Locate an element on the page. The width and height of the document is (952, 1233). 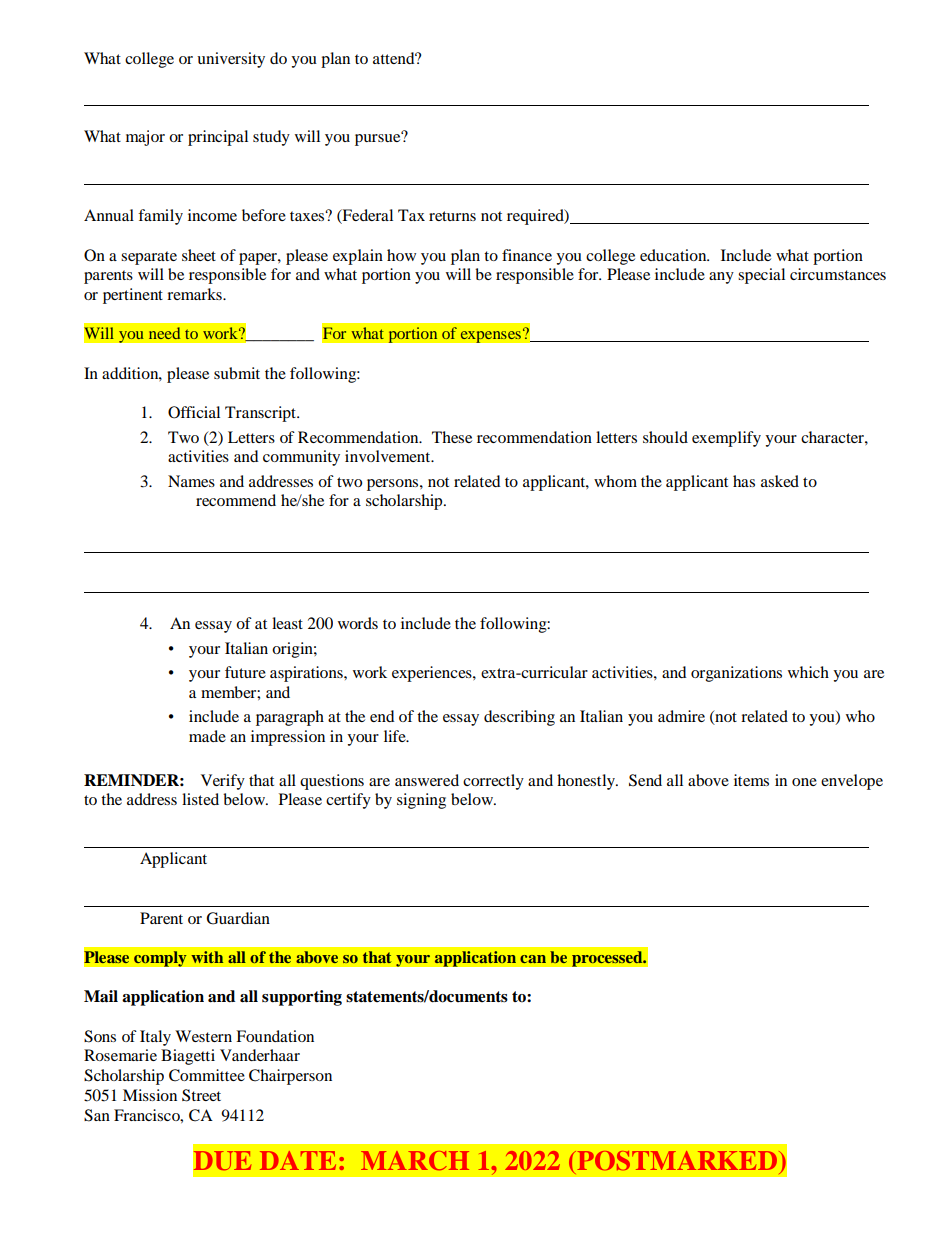
Street is located at coordinates (201, 1095).
